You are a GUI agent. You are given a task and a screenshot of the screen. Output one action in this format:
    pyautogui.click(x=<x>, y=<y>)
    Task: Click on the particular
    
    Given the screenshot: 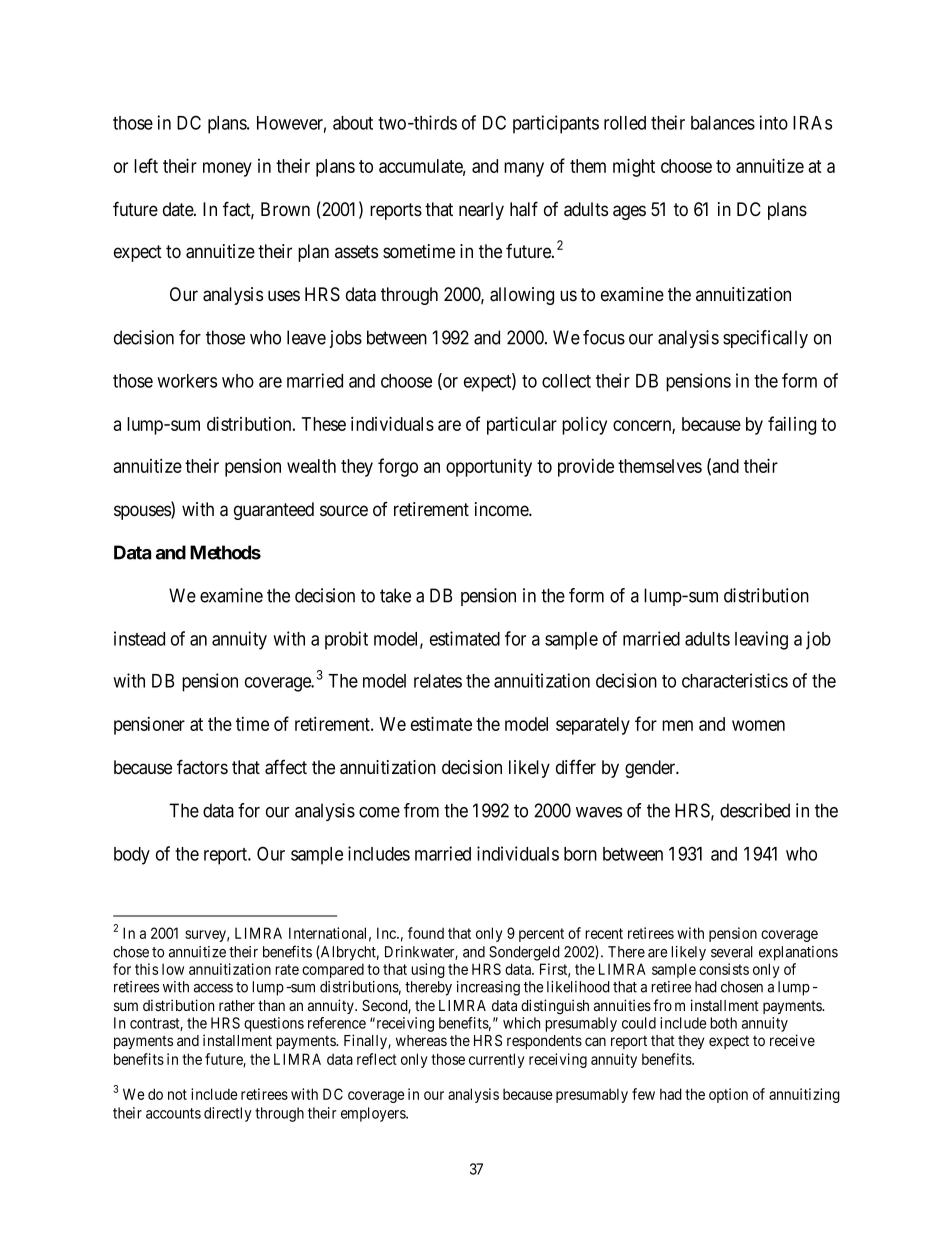 What is the action you would take?
    pyautogui.click(x=522, y=425)
